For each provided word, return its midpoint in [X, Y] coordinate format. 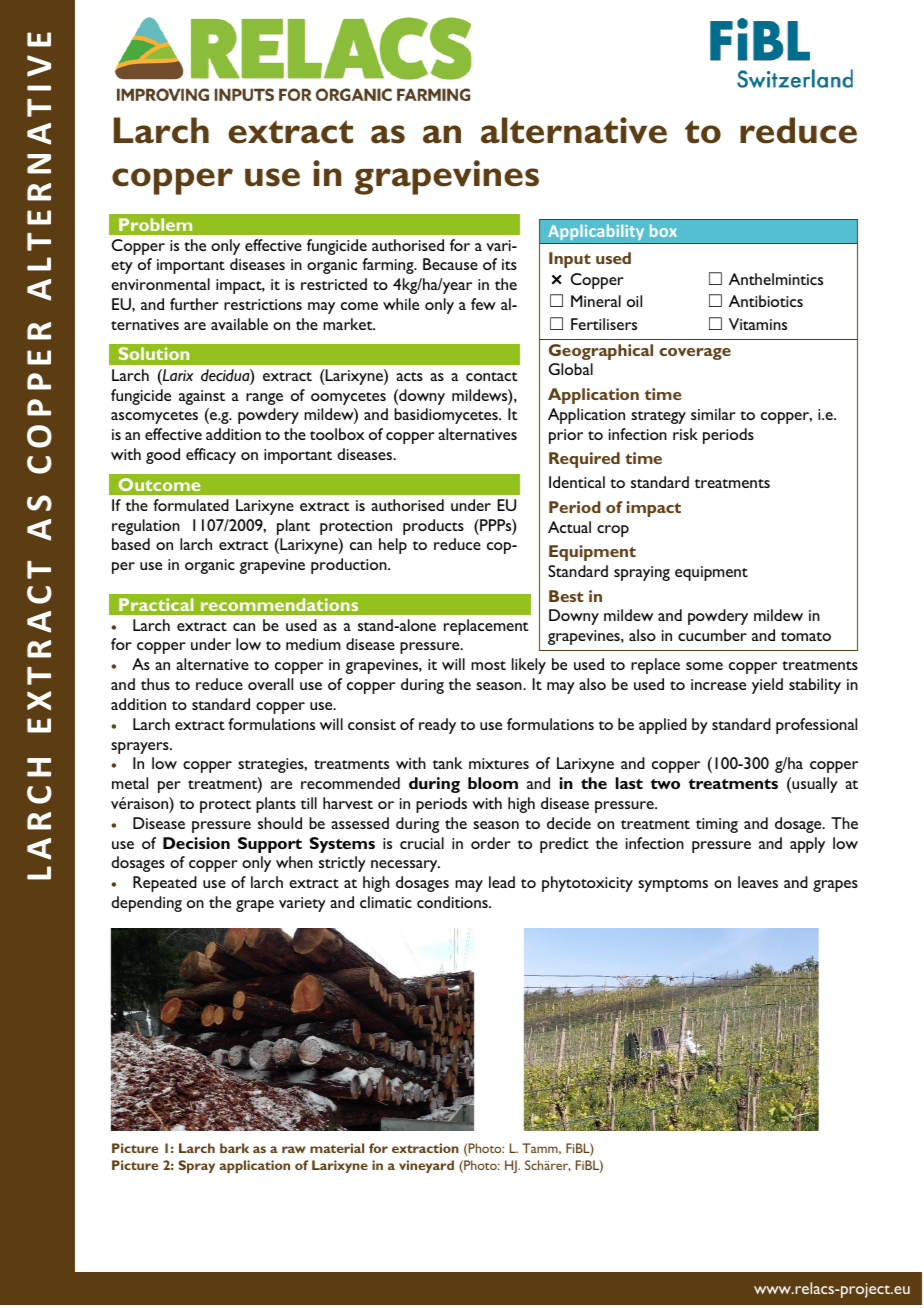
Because [450, 264]
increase [718, 684]
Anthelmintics [776, 279]
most [488, 665]
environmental [160, 284]
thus [155, 684]
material [337, 1148]
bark [234, 1148]
